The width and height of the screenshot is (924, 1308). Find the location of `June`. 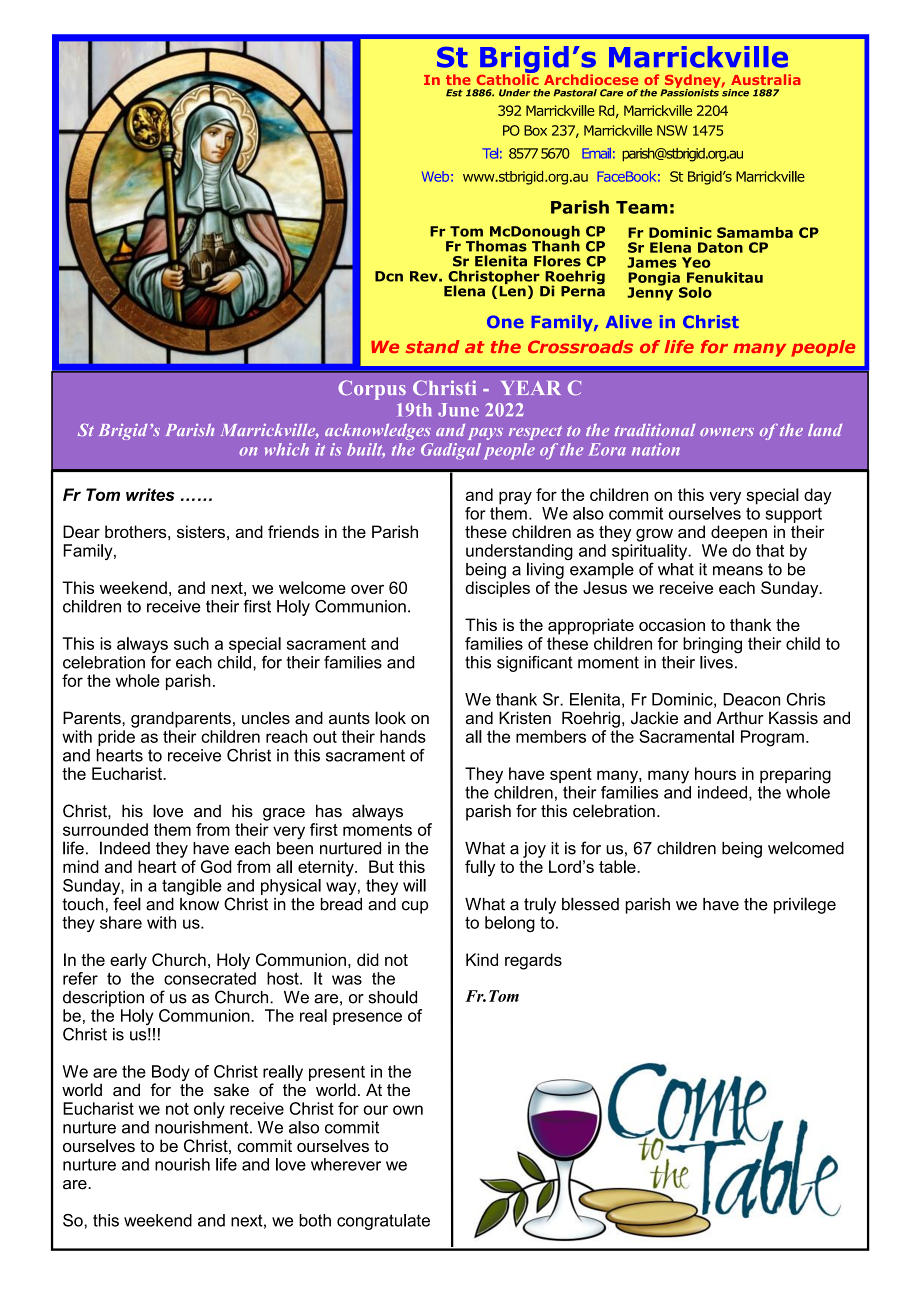

June is located at coordinates (458, 410).
